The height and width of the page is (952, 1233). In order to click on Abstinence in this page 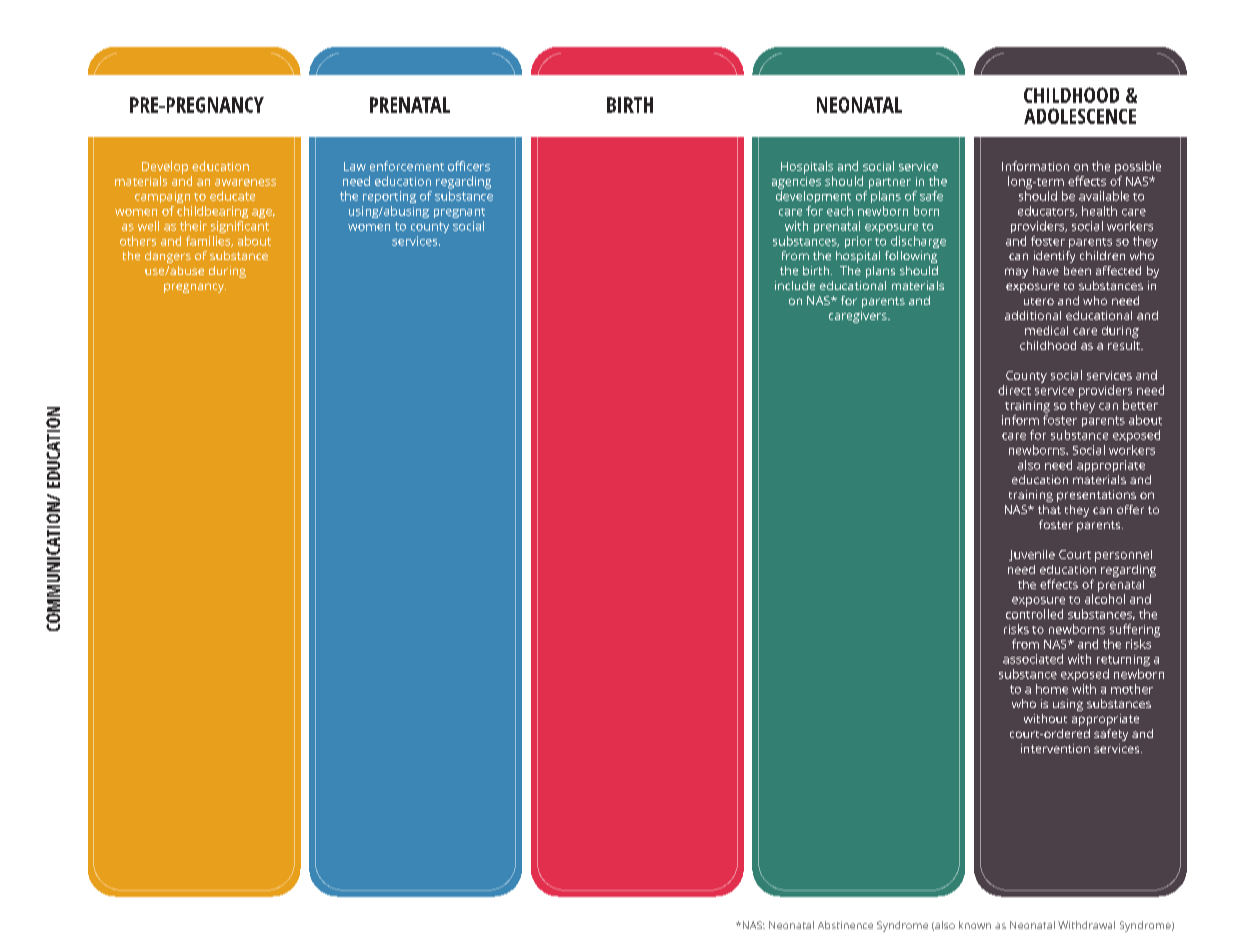, I will do `click(845, 925)`.
